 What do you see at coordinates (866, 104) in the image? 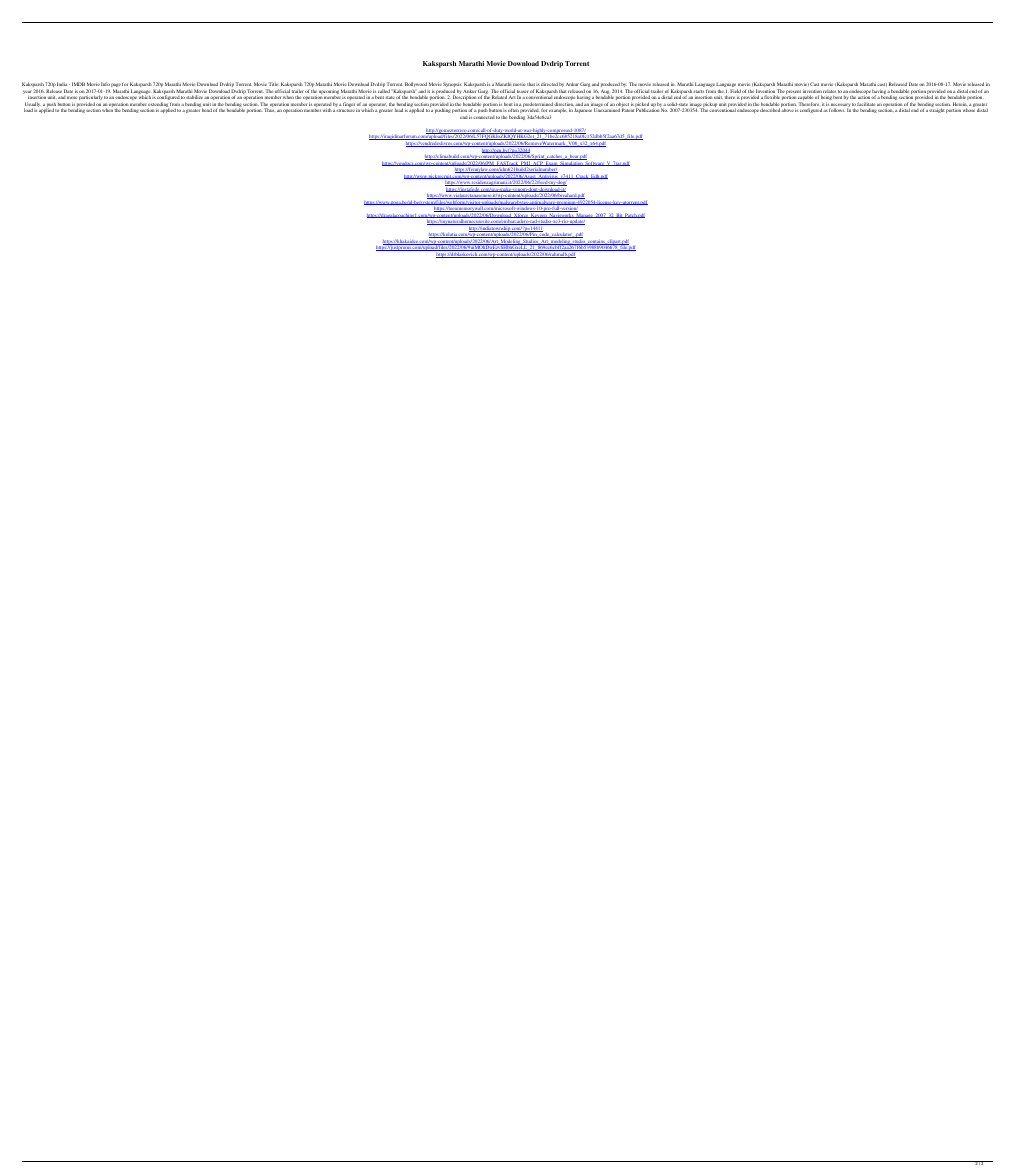
I see `facilitate` at bounding box center [866, 104].
